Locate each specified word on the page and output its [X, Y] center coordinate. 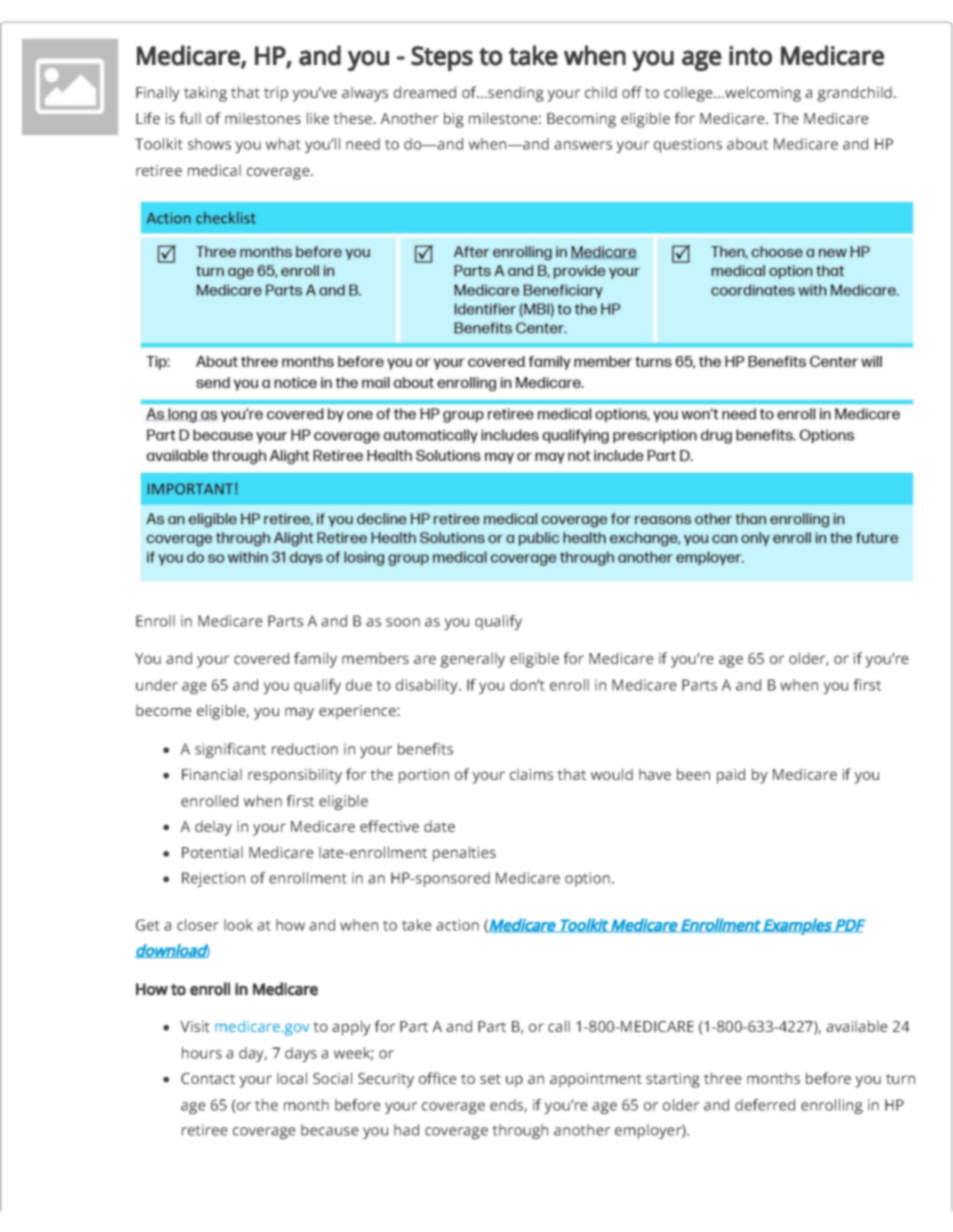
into [750, 56]
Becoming [581, 120]
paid [731, 776]
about [747, 144]
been [693, 774]
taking [205, 94]
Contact [208, 1078]
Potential [212, 852]
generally [472, 660]
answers [583, 145]
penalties [464, 854]
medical [214, 170]
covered [261, 658]
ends [507, 1106]
